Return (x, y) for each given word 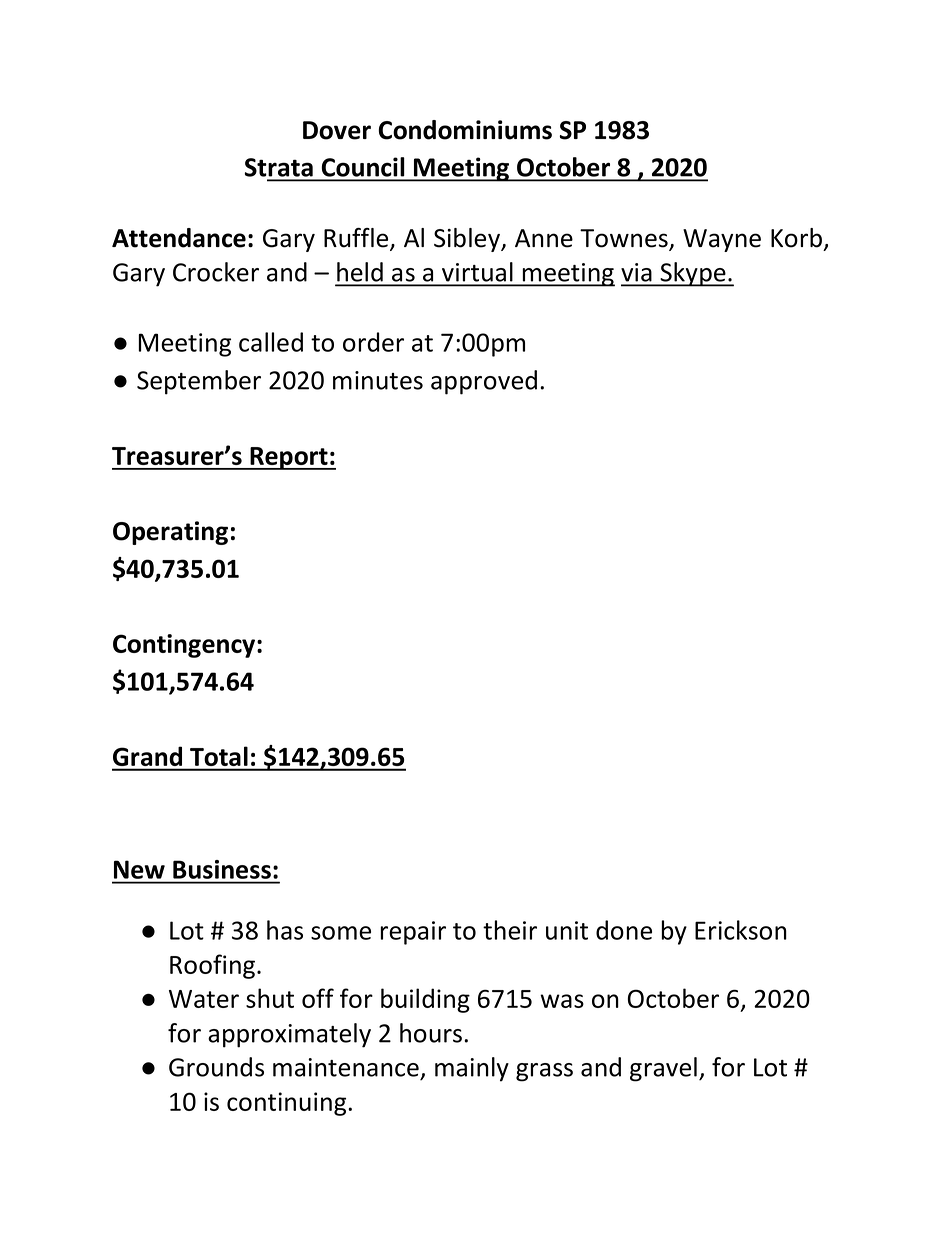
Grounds (216, 1067)
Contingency (185, 646)
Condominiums (465, 130)
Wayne (722, 240)
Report (289, 458)
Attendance (179, 238)
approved (484, 382)
